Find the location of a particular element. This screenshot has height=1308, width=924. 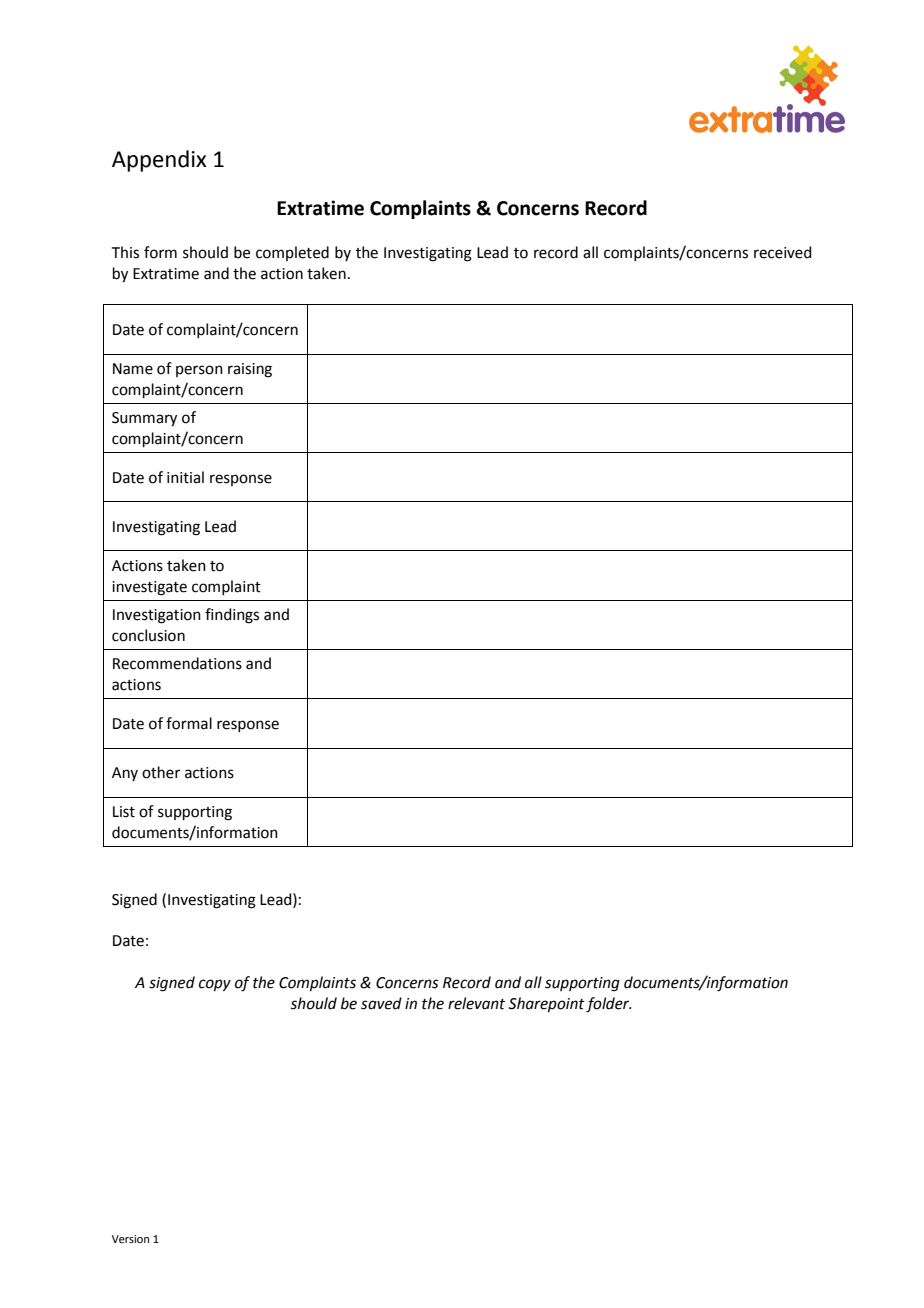

raising is located at coordinates (250, 370).
